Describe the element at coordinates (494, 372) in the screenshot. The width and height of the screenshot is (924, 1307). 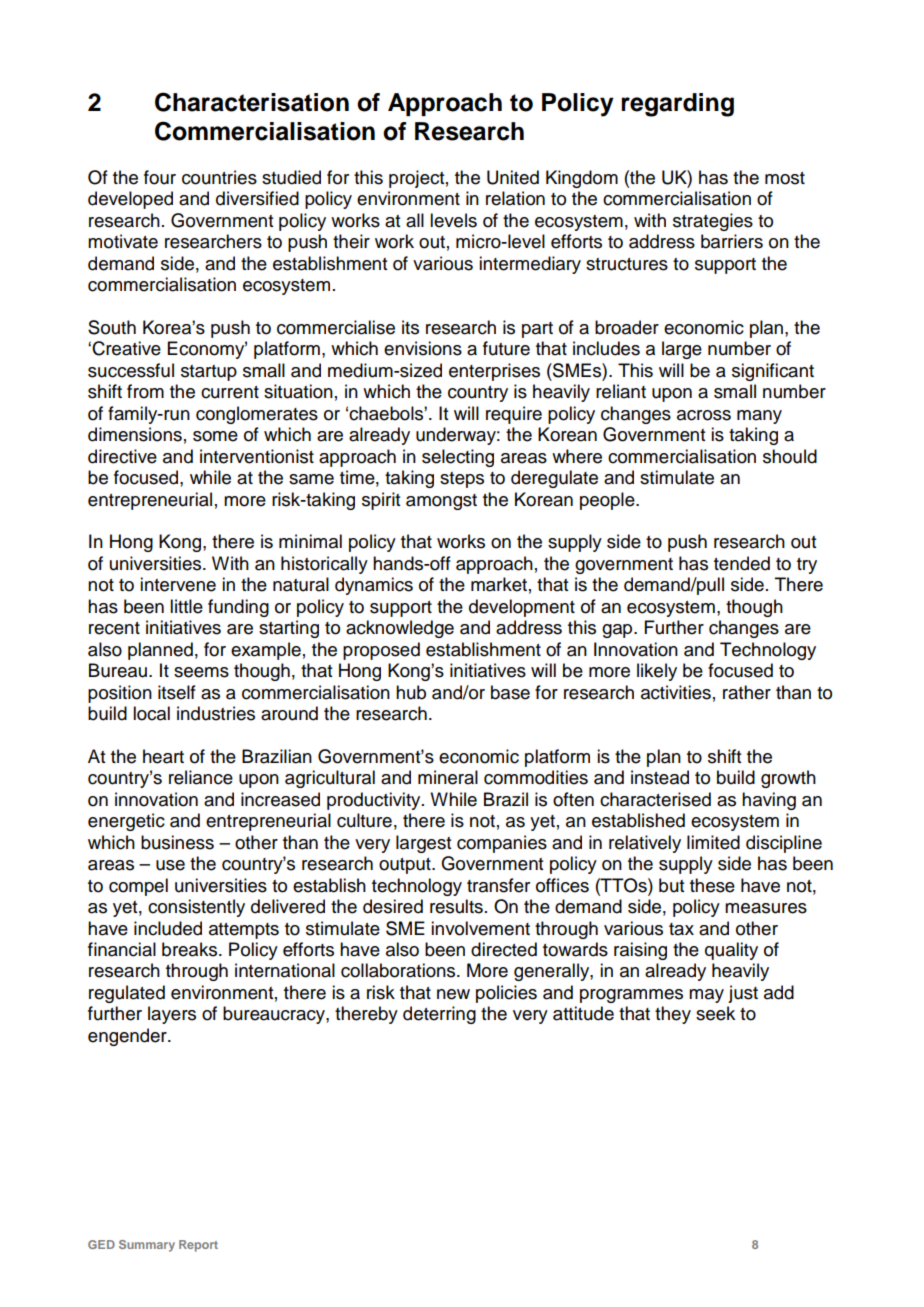
I see `enterprises` at that location.
